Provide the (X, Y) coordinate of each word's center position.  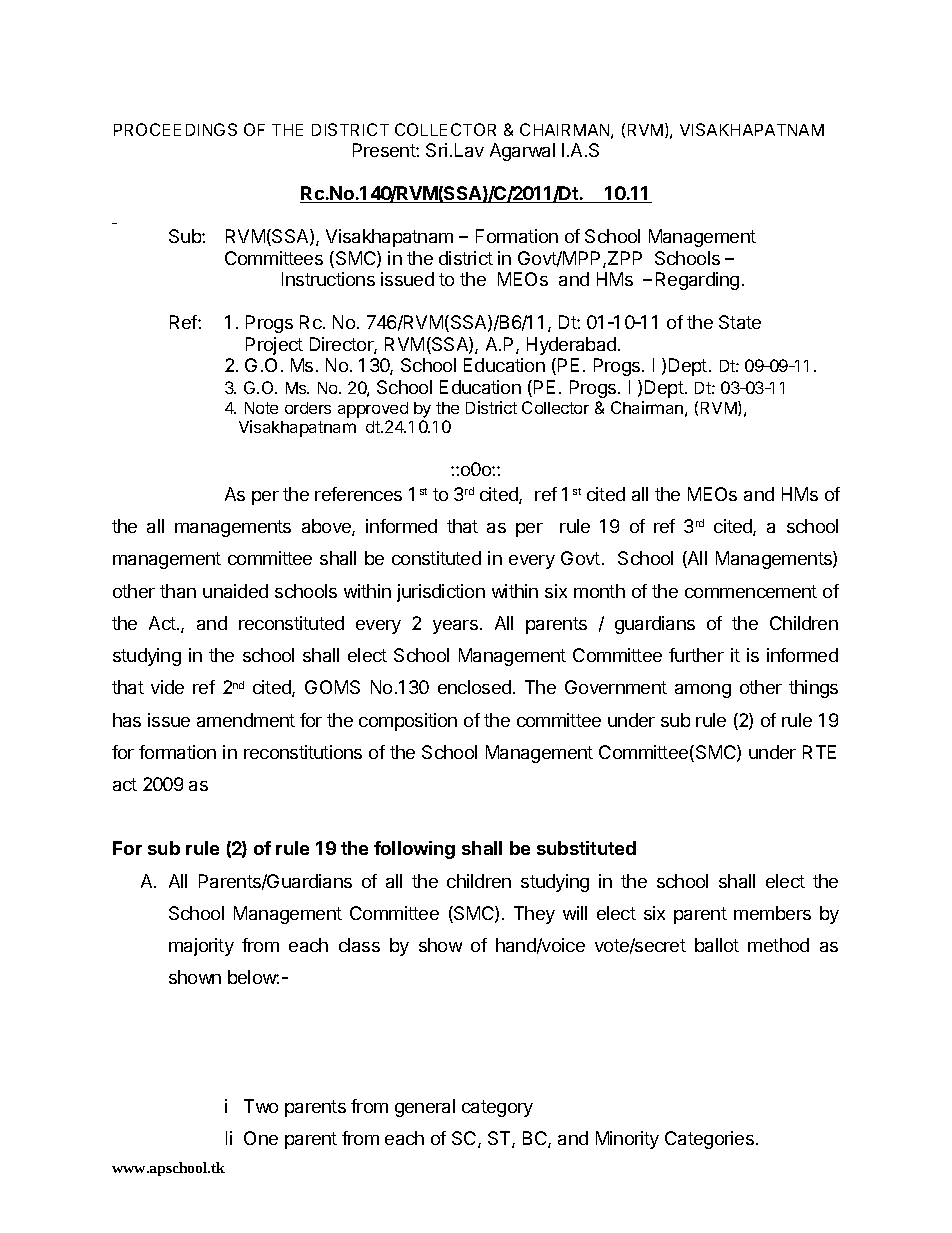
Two (261, 1106)
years (455, 627)
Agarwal (522, 152)
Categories (709, 1140)
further (696, 655)
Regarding (697, 281)
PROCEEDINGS (175, 129)
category (497, 1108)
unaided (235, 591)
